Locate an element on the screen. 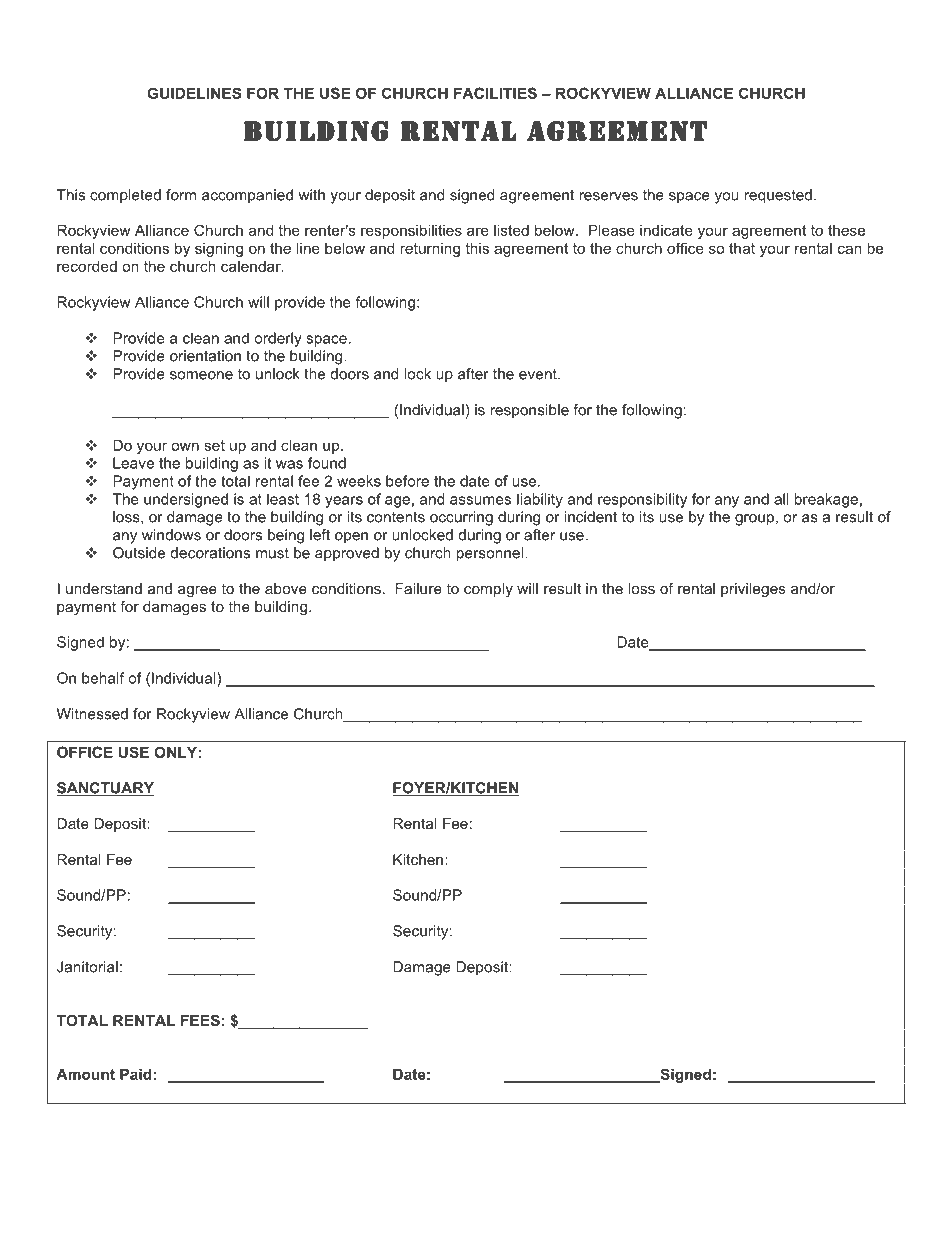 Image resolution: width=952 pixels, height=1233 pixels. requested is located at coordinates (778, 196).
